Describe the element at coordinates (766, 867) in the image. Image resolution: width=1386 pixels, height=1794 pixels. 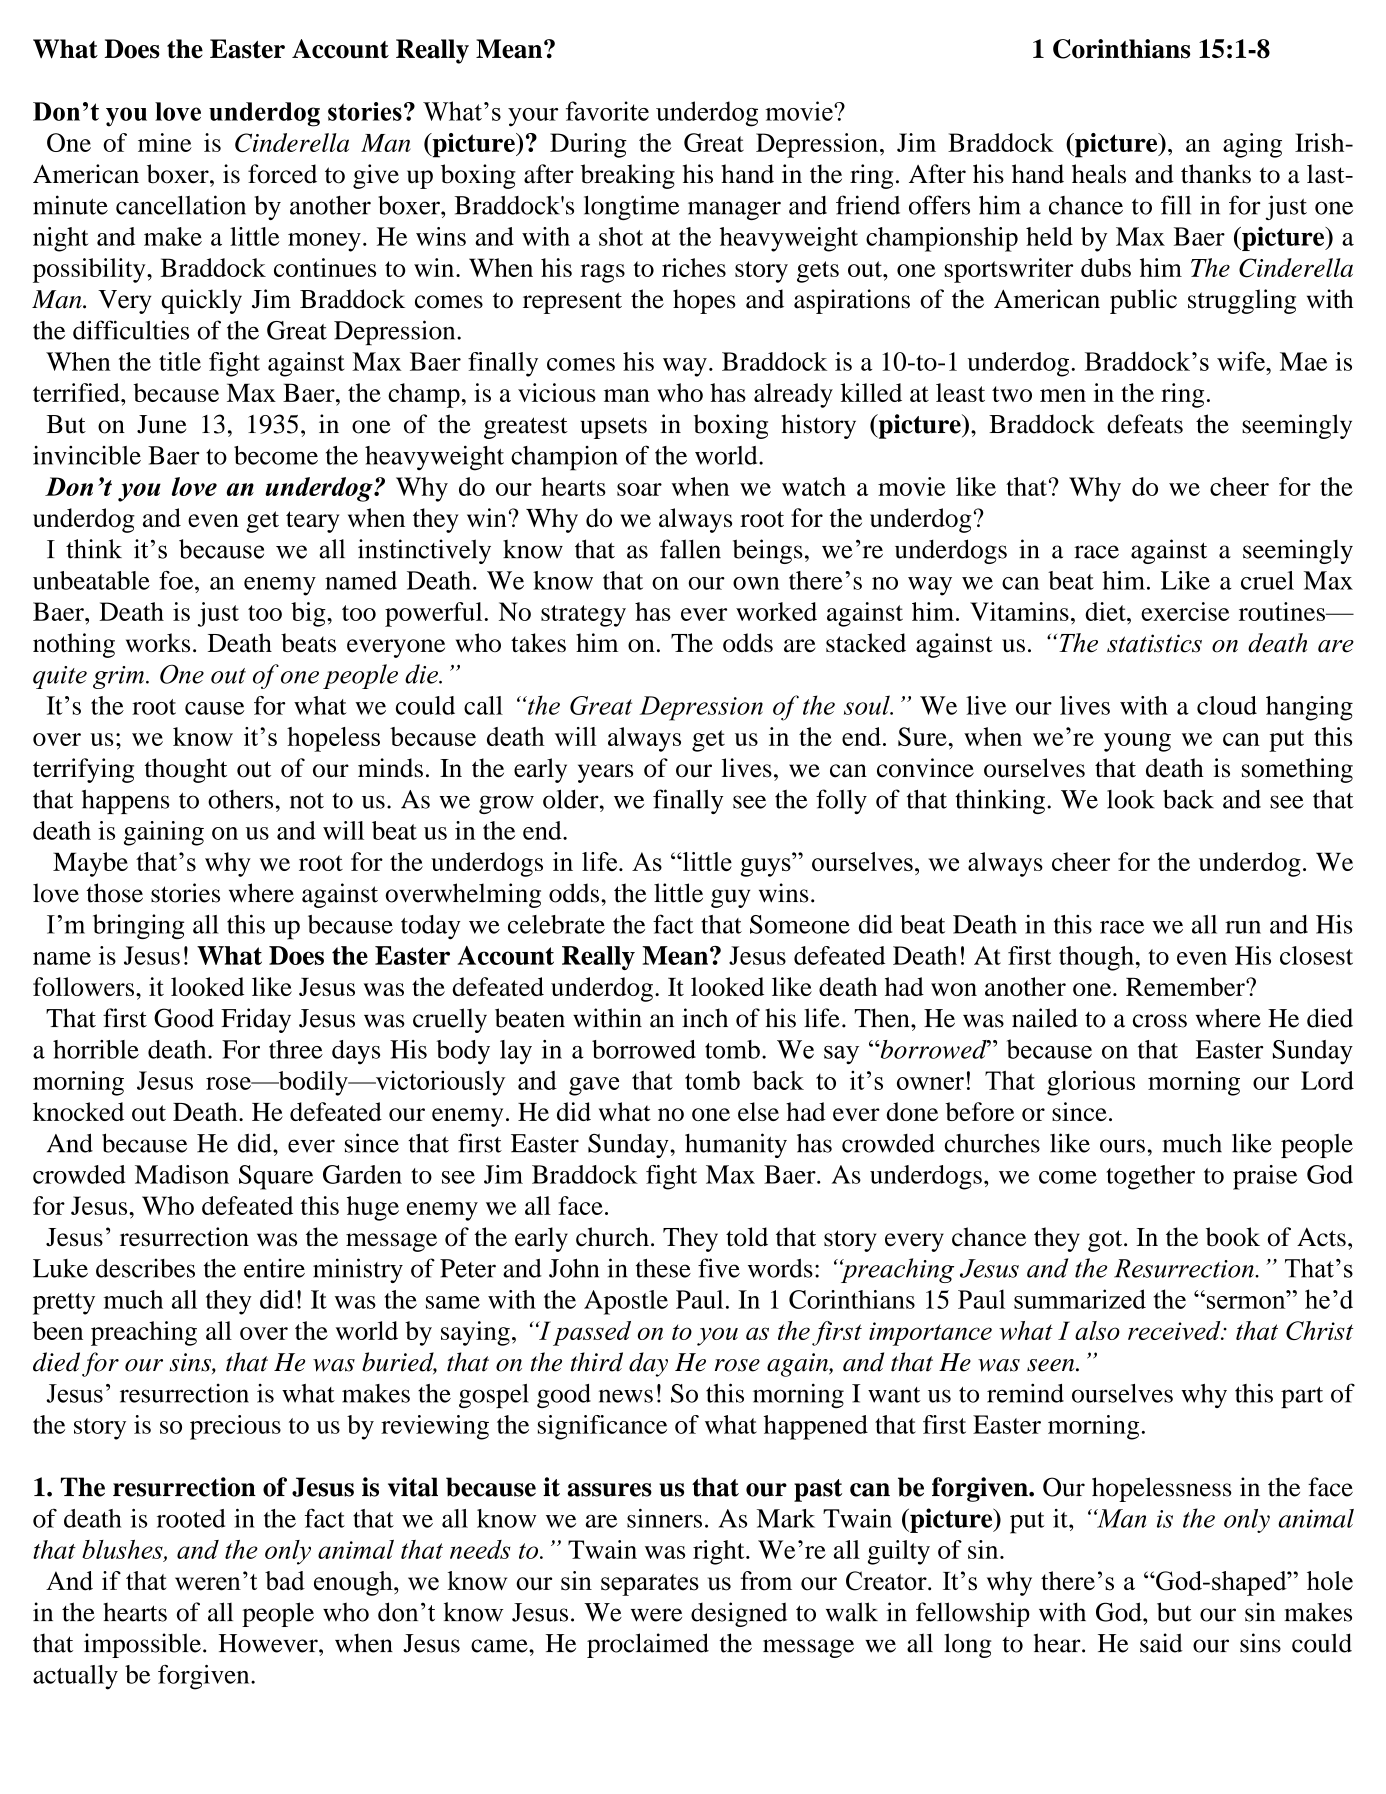
I see `guys` at that location.
